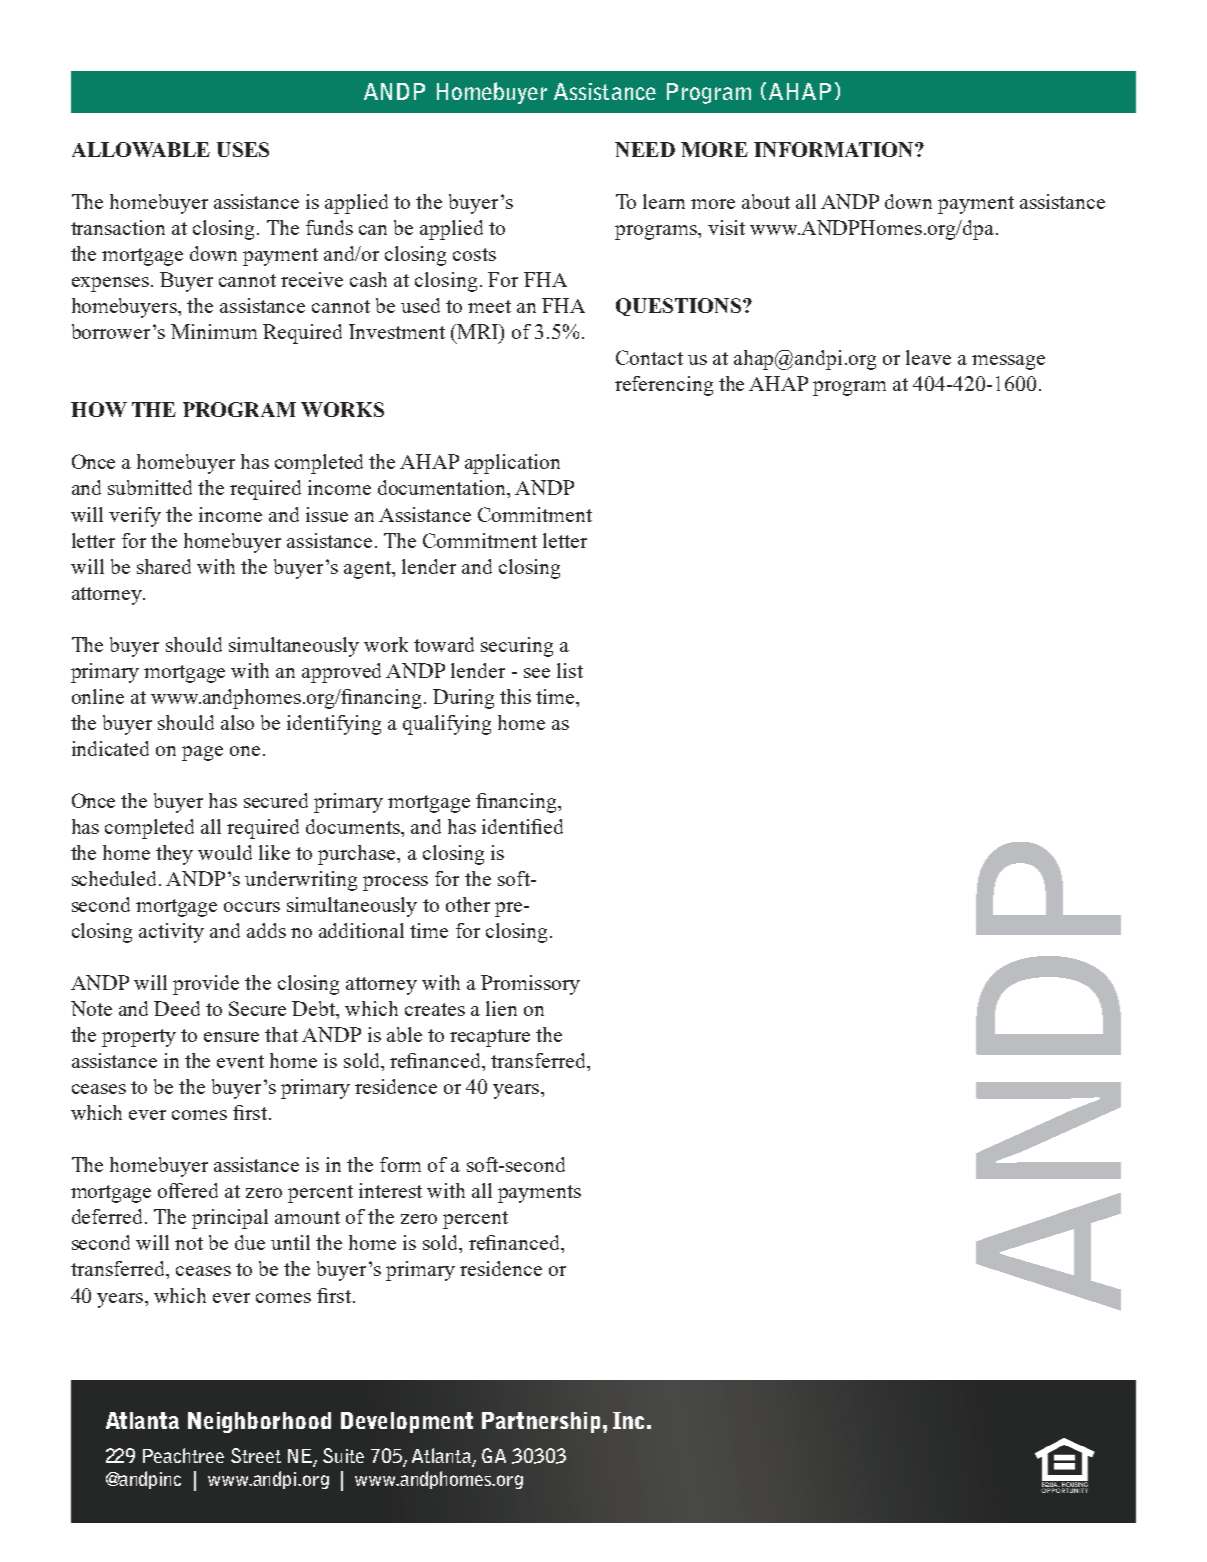  I want to click on application, so click(512, 464).
